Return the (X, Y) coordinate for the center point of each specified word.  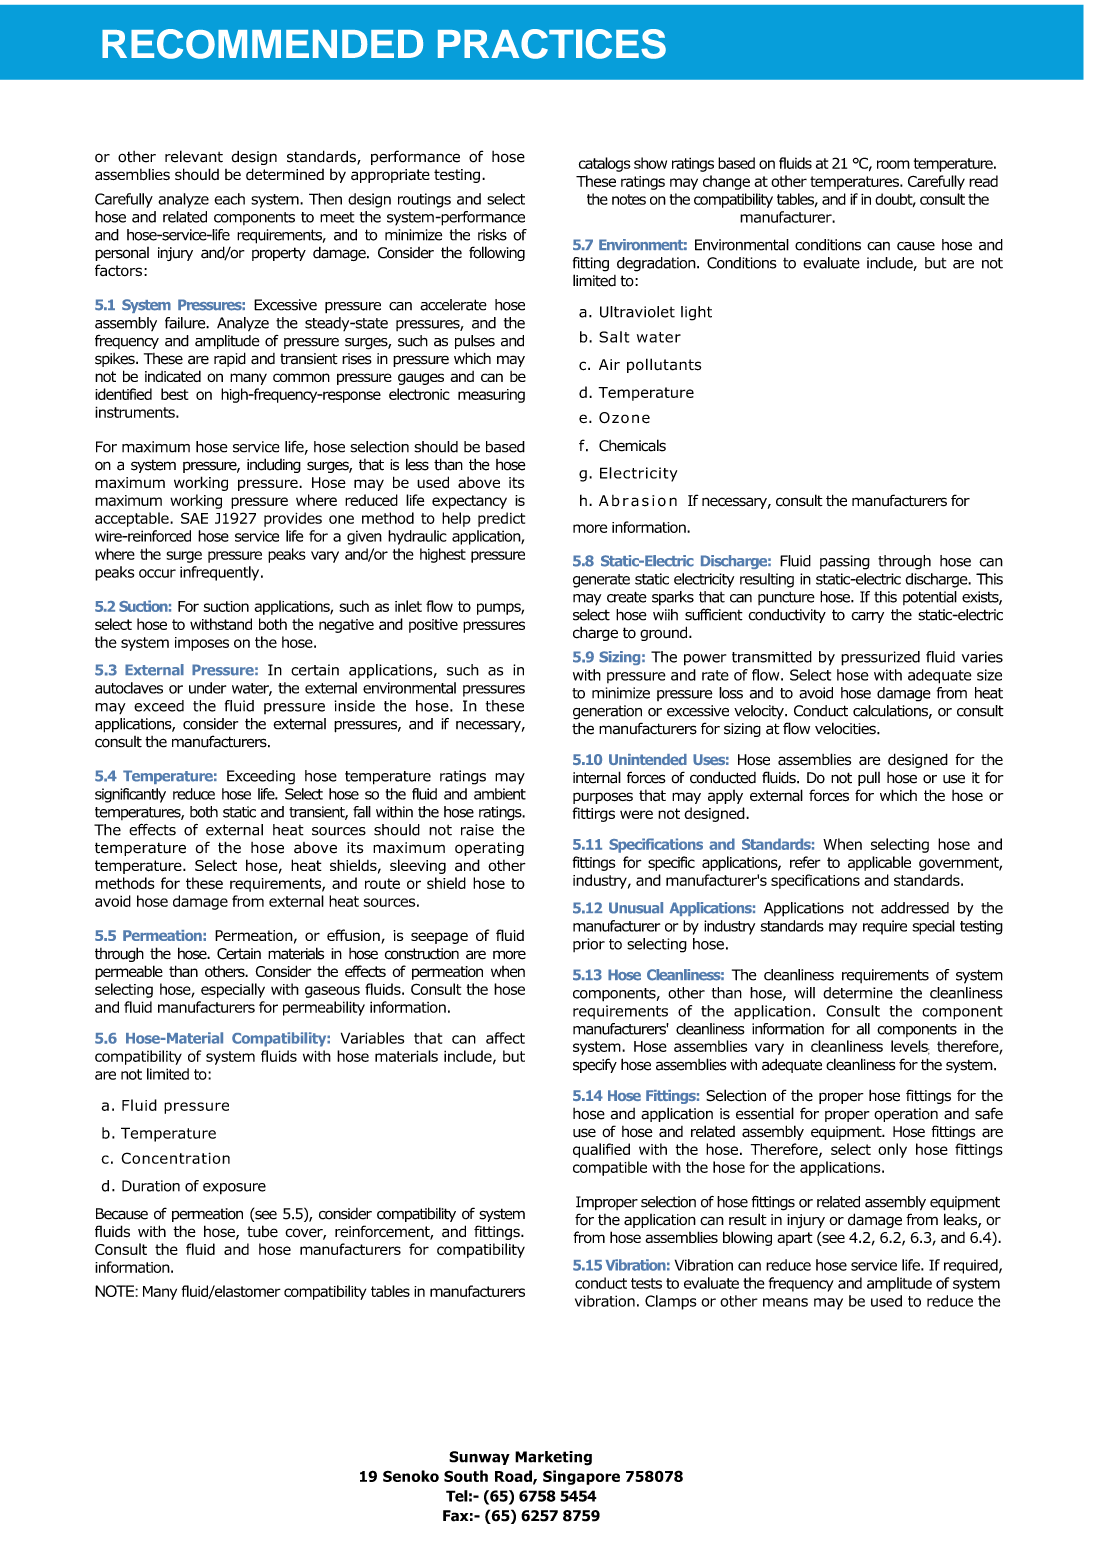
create (627, 597)
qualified (601, 1150)
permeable (129, 972)
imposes (202, 644)
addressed (915, 908)
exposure (234, 1189)
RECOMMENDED (262, 44)
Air (609, 364)
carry (867, 617)
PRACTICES (552, 44)
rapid (230, 359)
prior (589, 945)
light (696, 313)
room (893, 164)
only (892, 1150)
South (466, 1476)
